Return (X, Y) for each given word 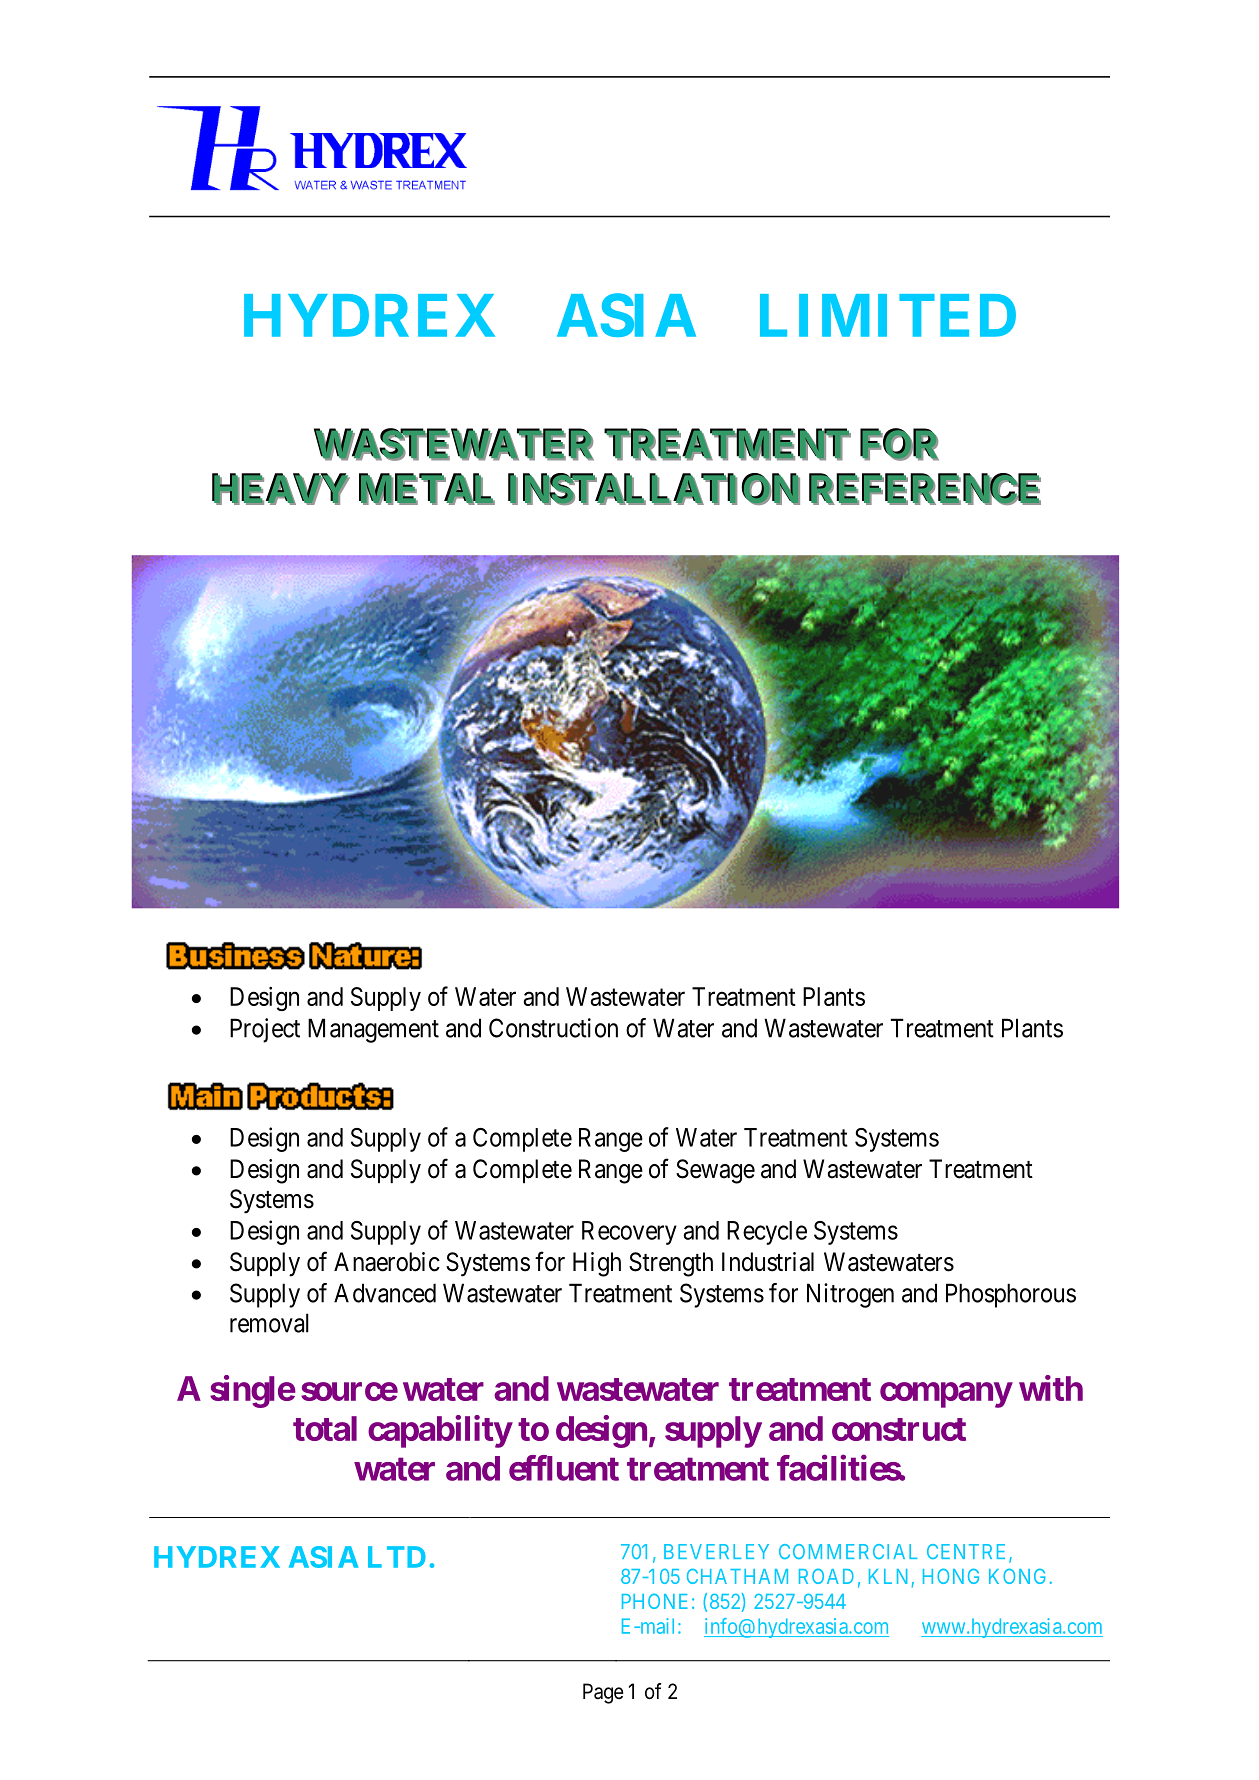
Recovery (629, 1233)
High (597, 1264)
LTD (397, 1557)
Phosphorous (1011, 1295)
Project (265, 1030)
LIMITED (888, 315)
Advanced (385, 1293)
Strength (671, 1264)
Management (373, 1030)
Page (603, 1693)
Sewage (715, 1171)
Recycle (767, 1233)
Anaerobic (387, 1262)
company (946, 1395)
